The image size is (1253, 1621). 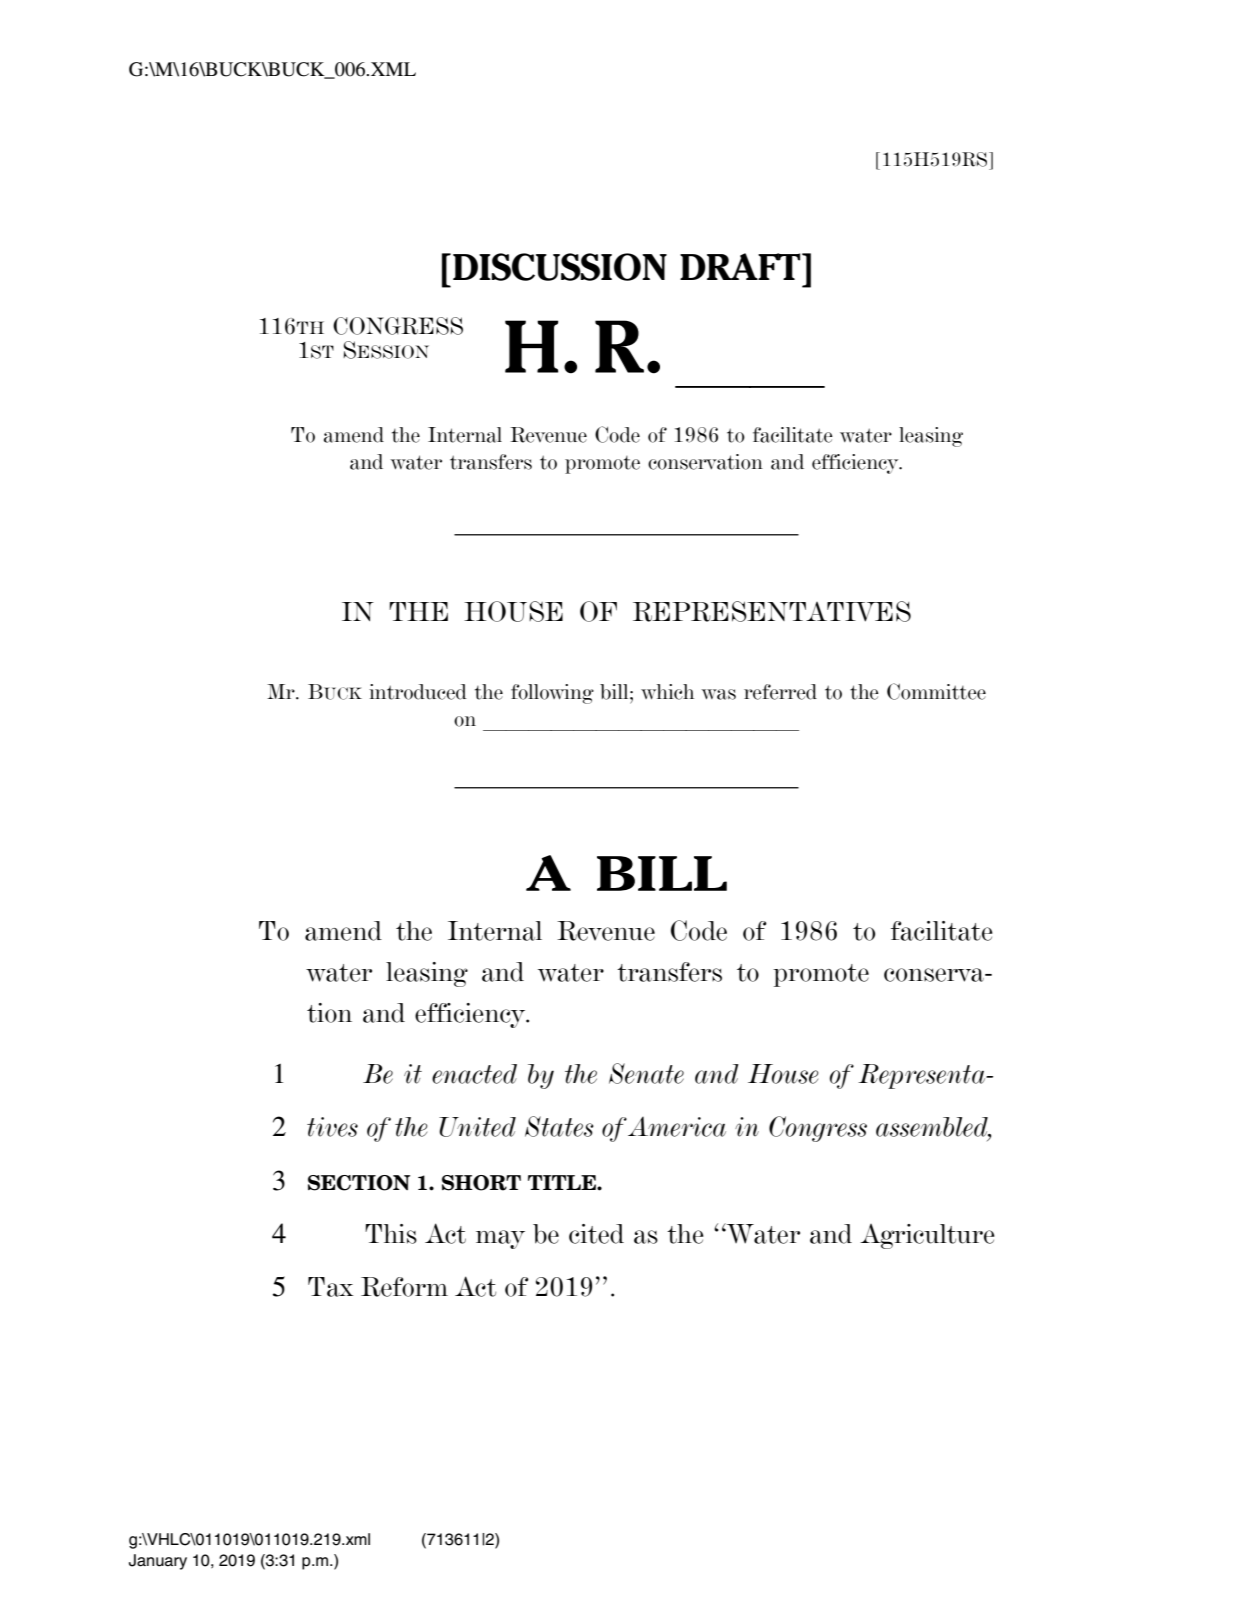 I want to click on DRAFT, so click(x=741, y=266).
